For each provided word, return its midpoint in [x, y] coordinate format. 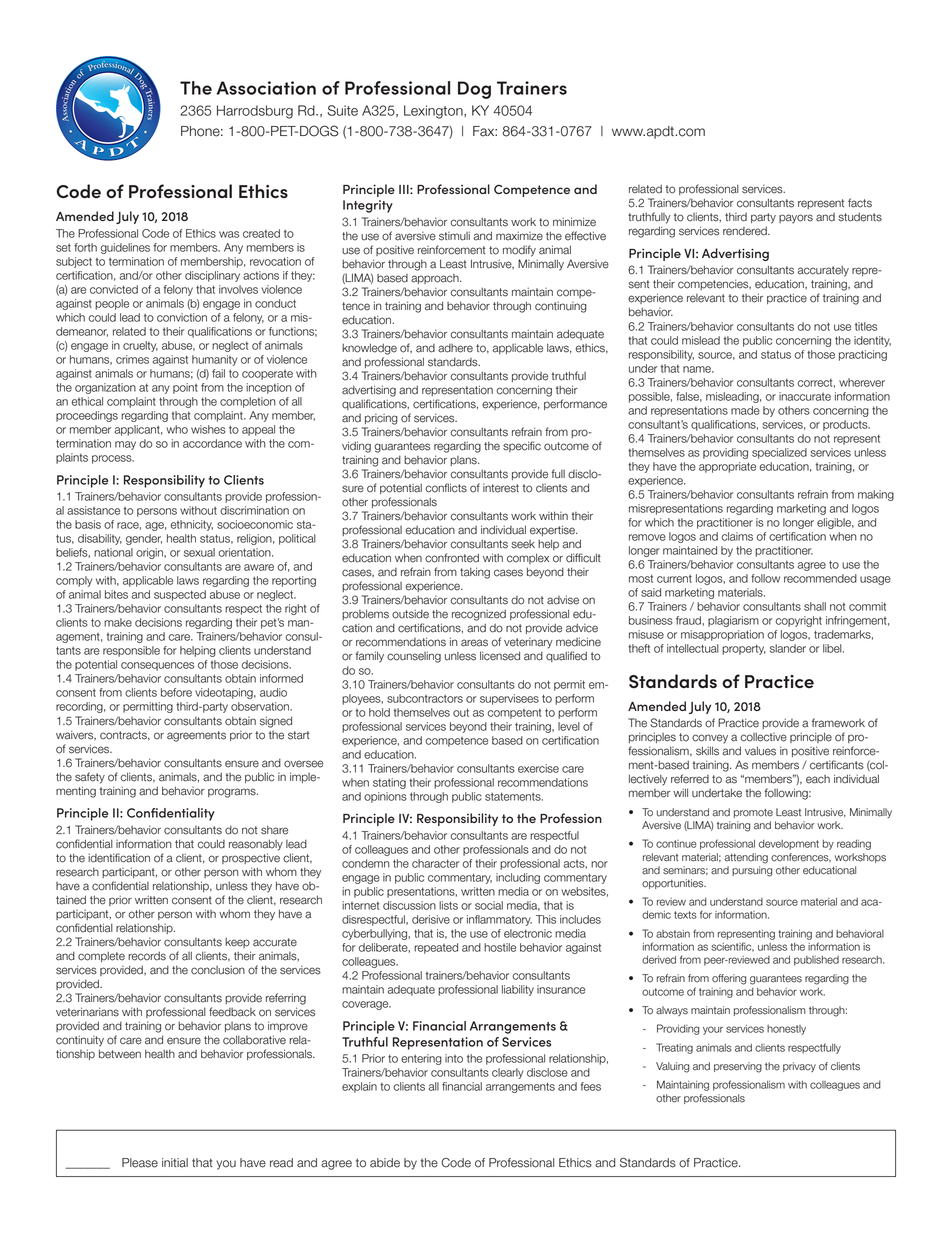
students [860, 217]
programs [233, 793]
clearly [507, 1073]
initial [175, 1163]
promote [753, 813]
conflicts [446, 488]
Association [266, 88]
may [125, 445]
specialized [779, 453]
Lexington [434, 112]
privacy [799, 1067]
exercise [538, 768]
